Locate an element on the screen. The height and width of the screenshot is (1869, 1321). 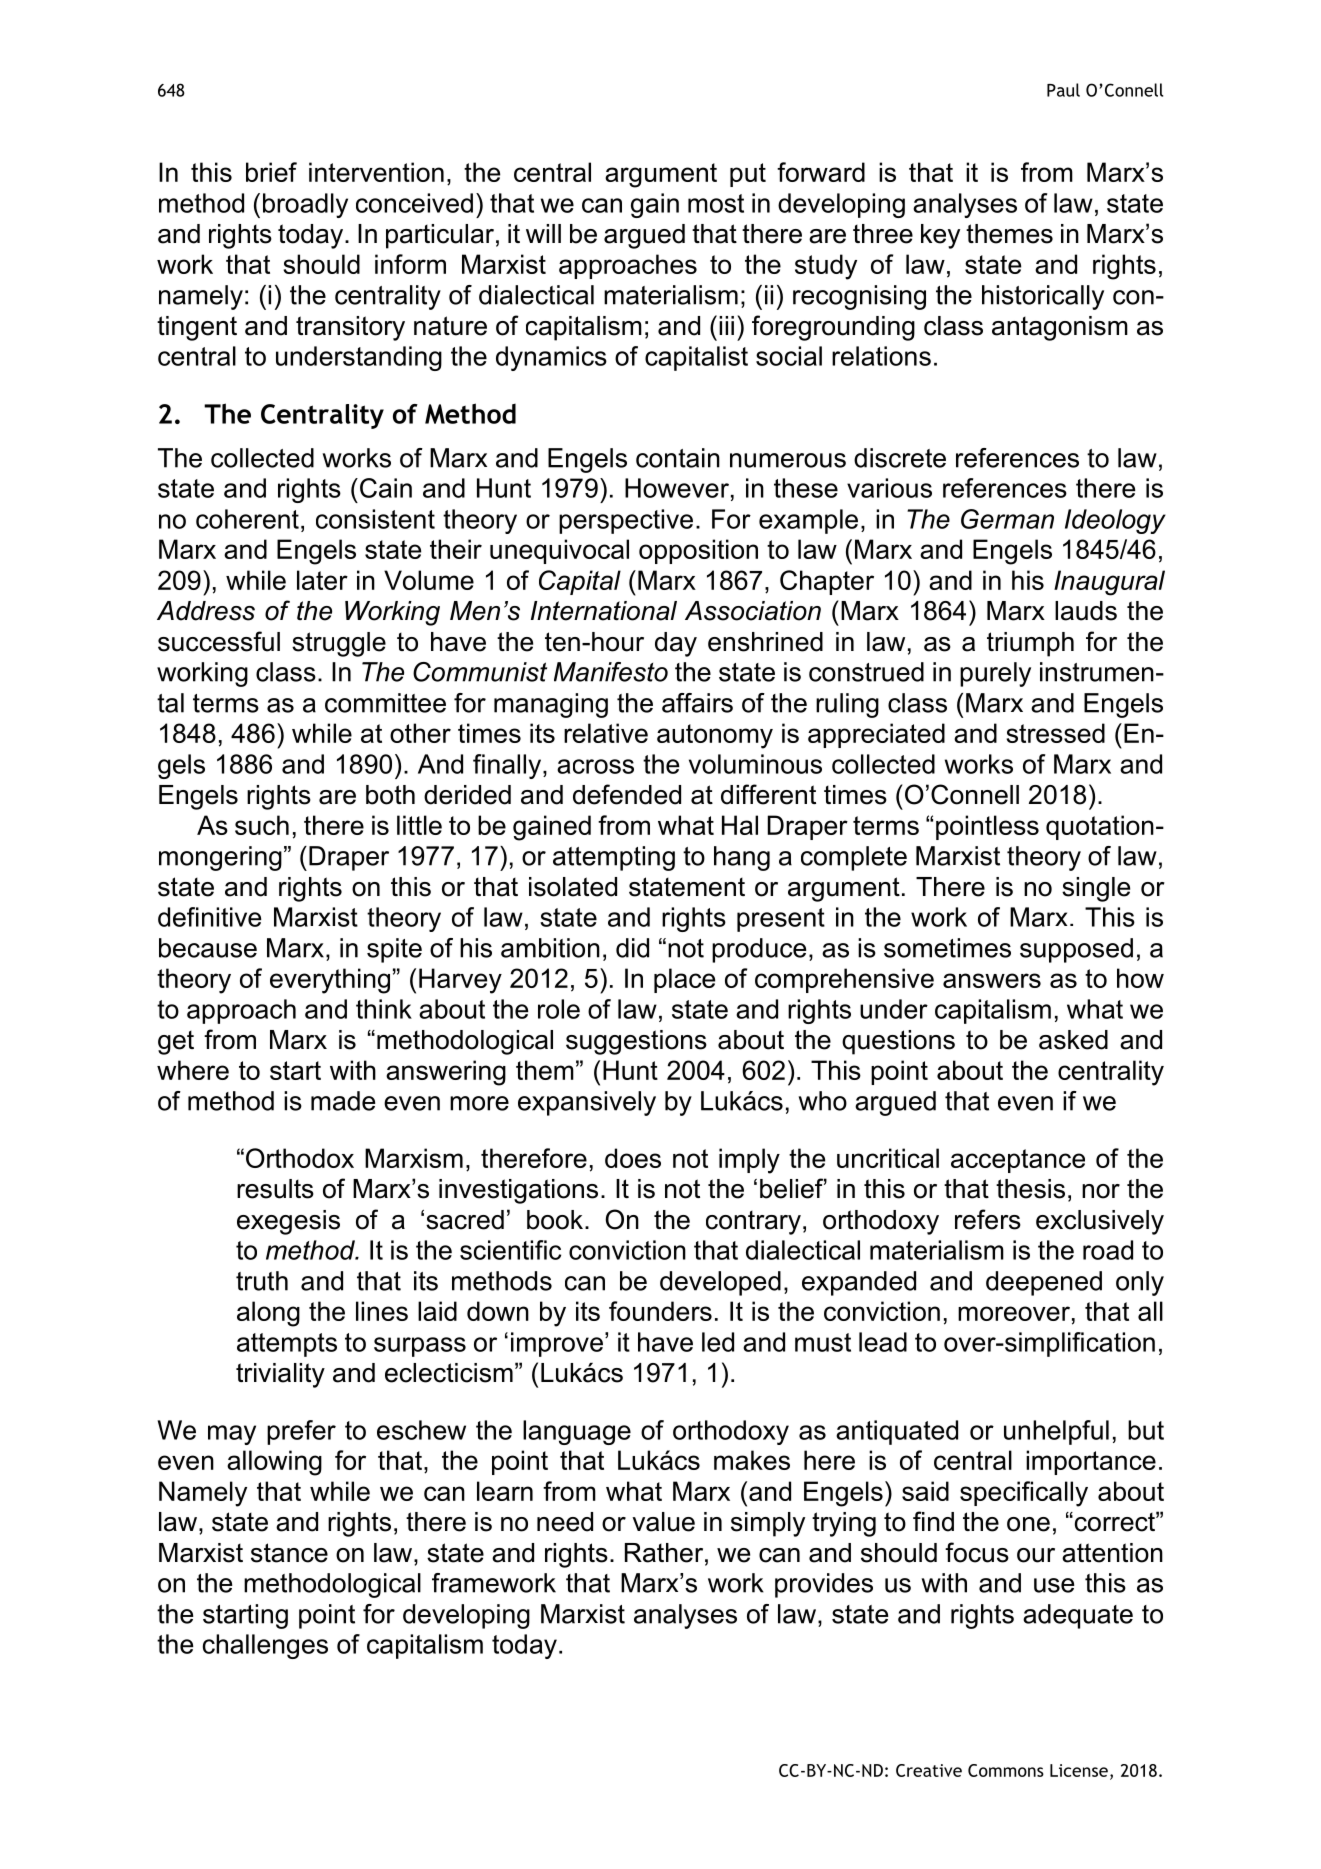
did is located at coordinates (632, 948).
